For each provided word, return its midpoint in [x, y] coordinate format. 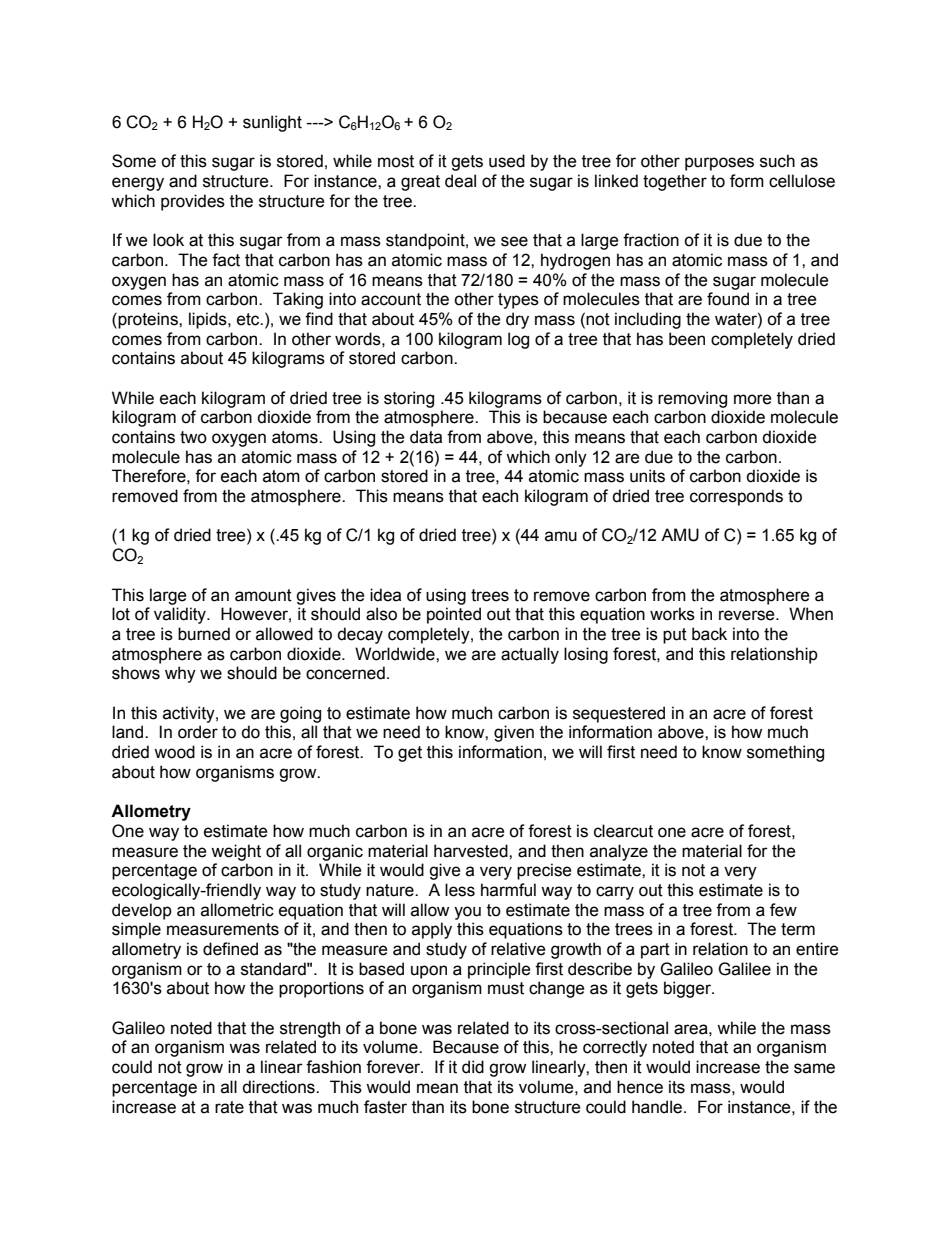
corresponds [736, 497]
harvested [472, 851]
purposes [719, 164]
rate [229, 1107]
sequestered [619, 714]
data [426, 437]
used [507, 161]
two [193, 437]
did [473, 1067]
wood [174, 752]
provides [193, 202]
